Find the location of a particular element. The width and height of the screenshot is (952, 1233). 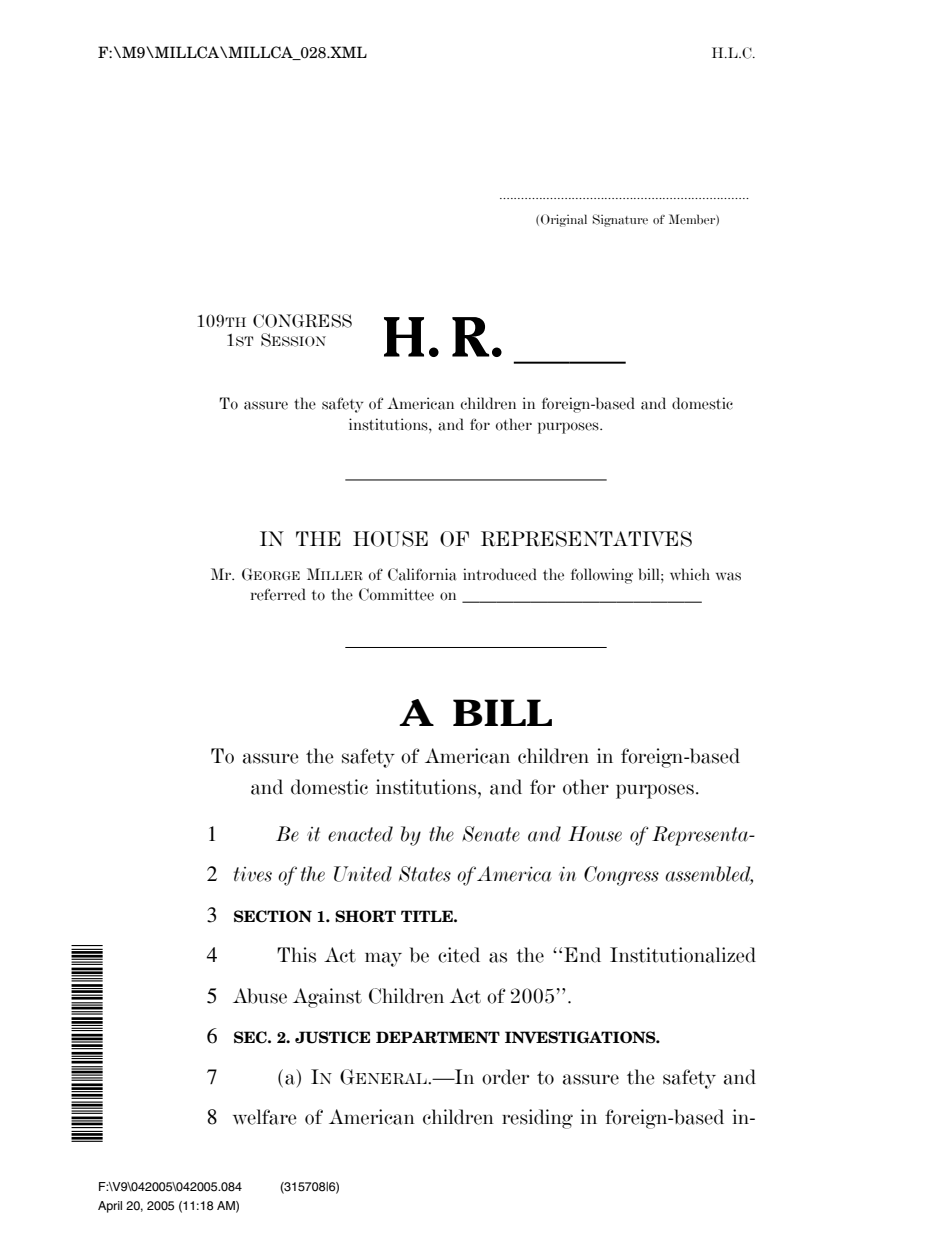

Original is located at coordinates (564, 220).
